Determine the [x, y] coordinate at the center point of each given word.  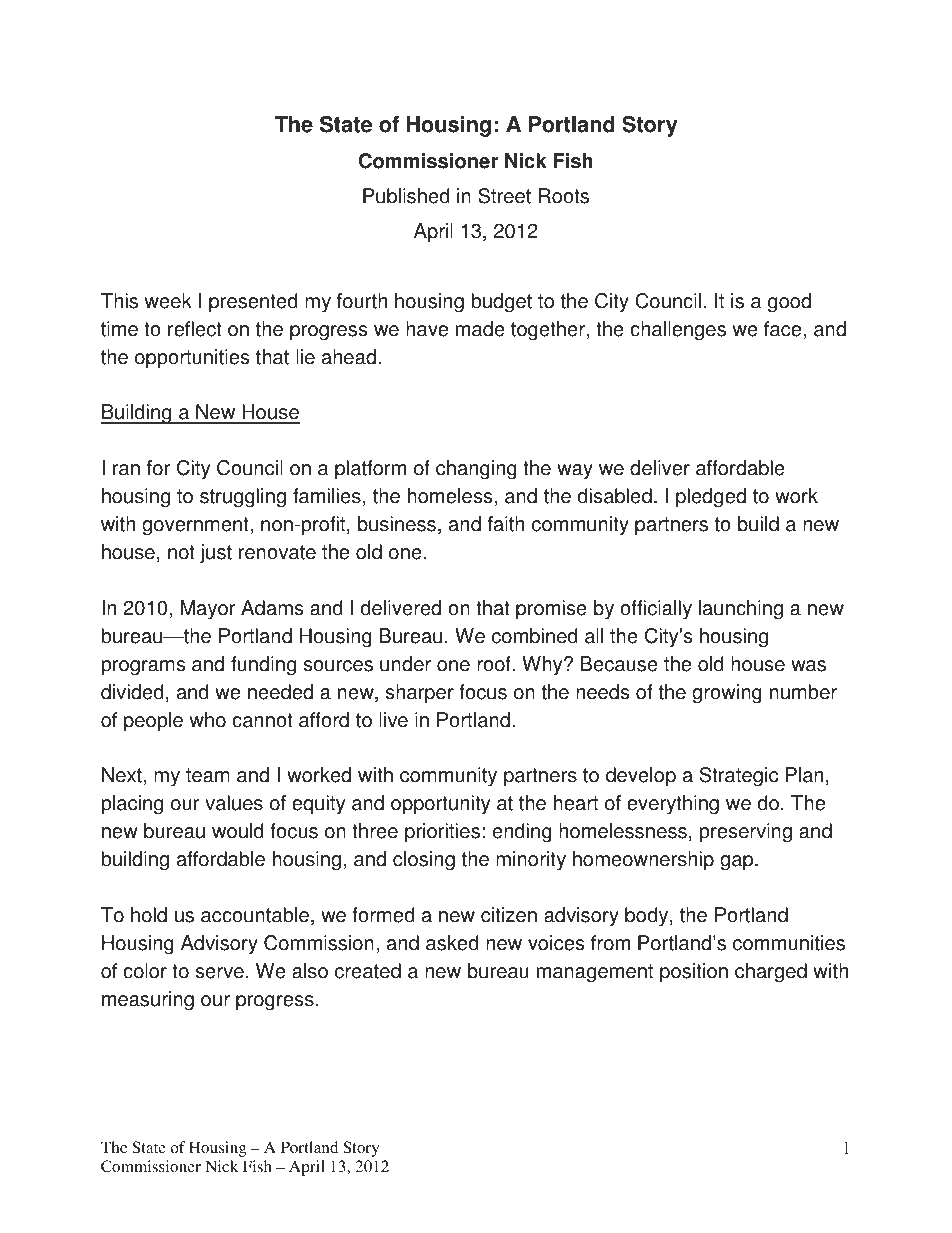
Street [504, 196]
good [789, 303]
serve [220, 973]
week [168, 301]
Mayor [208, 610]
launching [741, 610]
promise [551, 610]
